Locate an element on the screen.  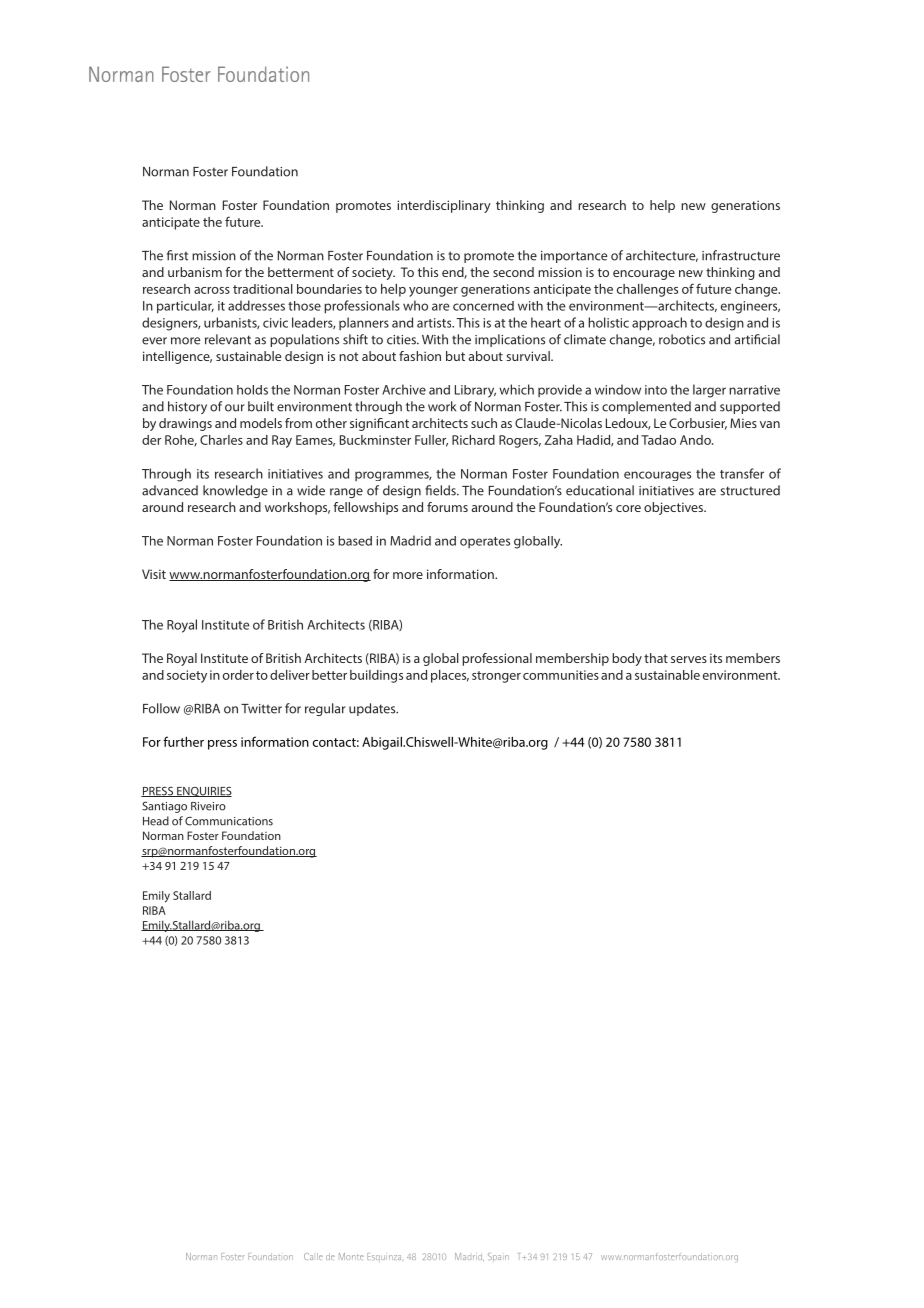
Twitter is located at coordinates (261, 709).
